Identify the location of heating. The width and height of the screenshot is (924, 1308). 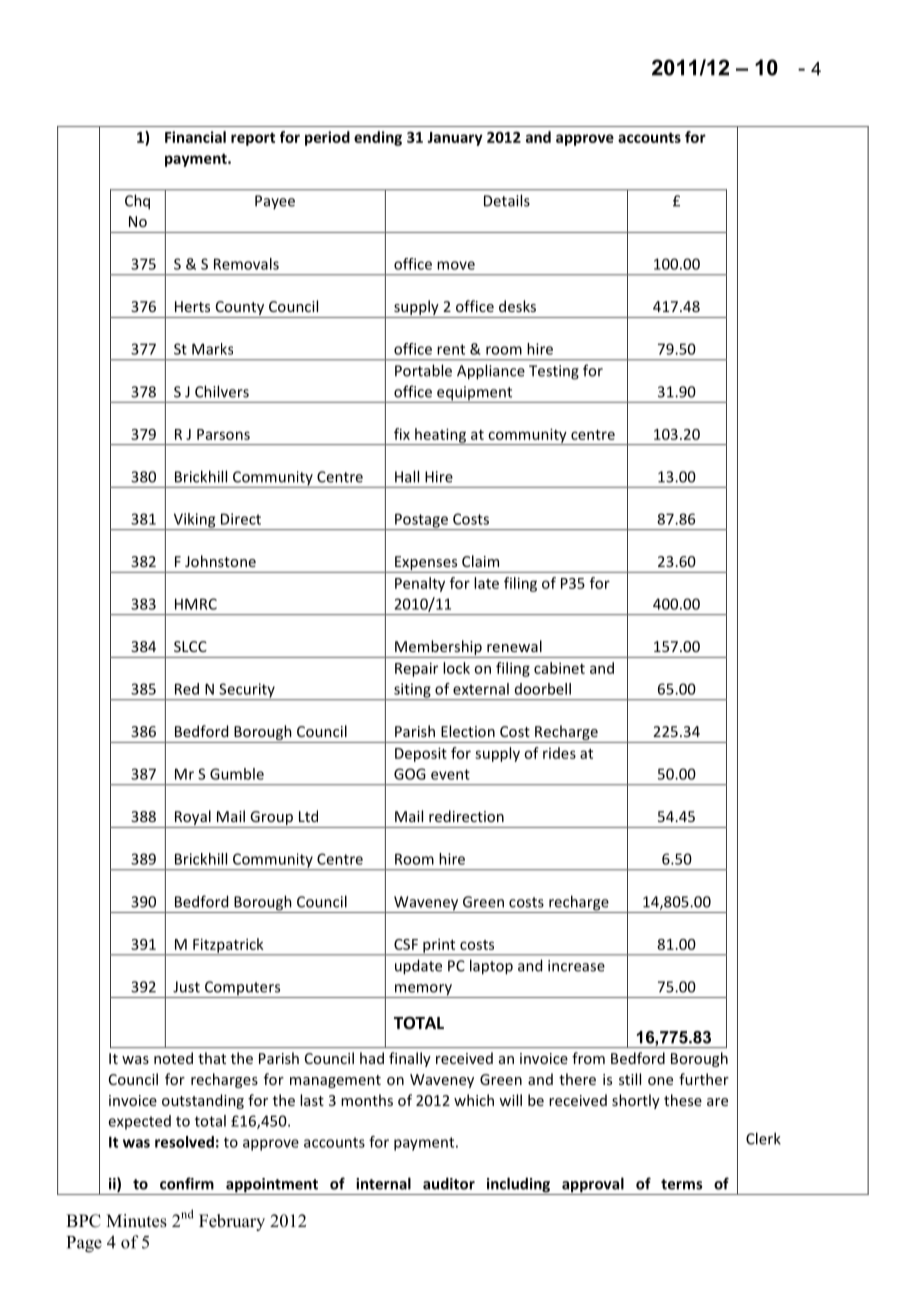
(440, 436).
